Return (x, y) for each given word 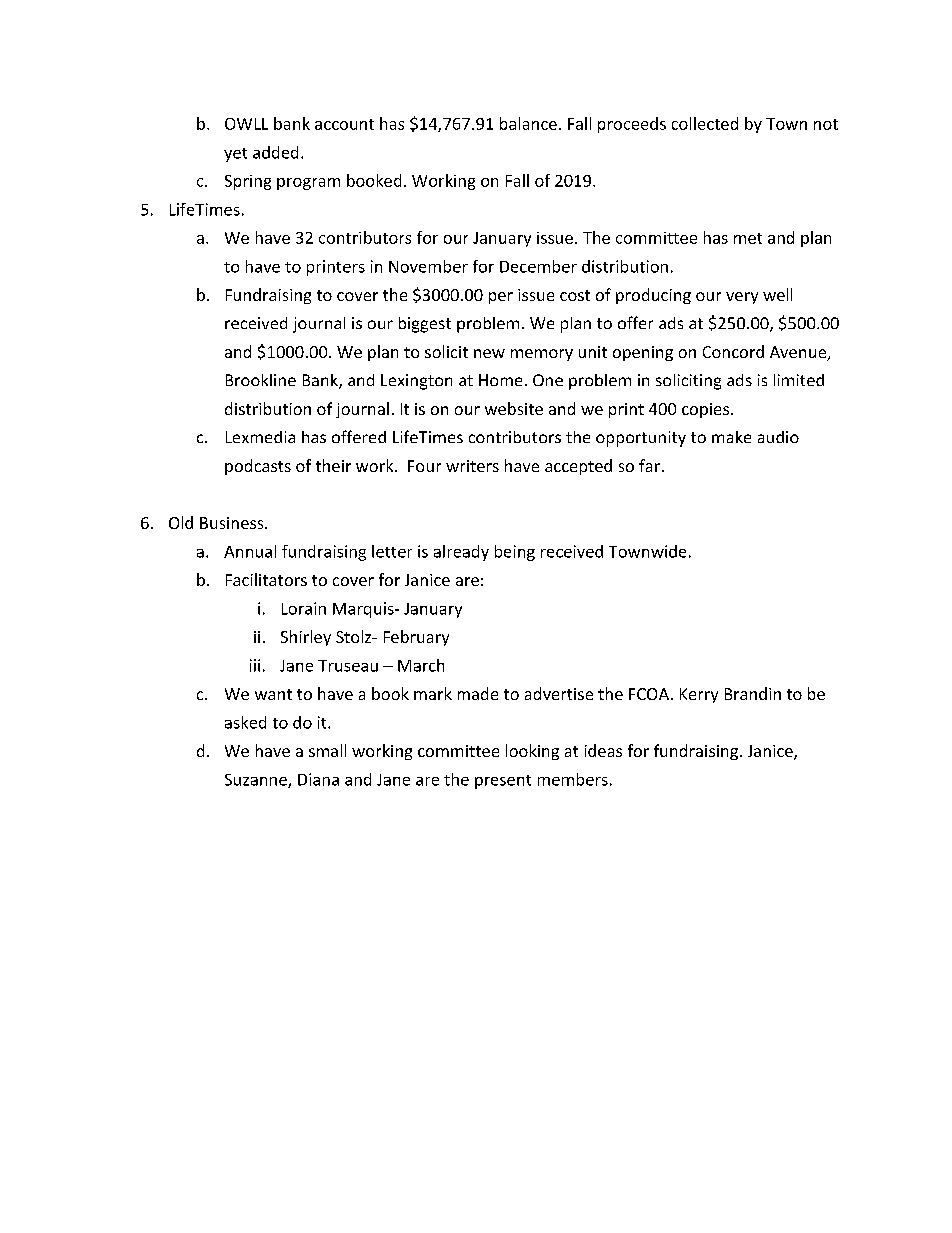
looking (532, 752)
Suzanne (257, 781)
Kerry (699, 695)
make (731, 437)
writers (472, 466)
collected (705, 123)
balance (528, 123)
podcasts (258, 467)
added (275, 152)
